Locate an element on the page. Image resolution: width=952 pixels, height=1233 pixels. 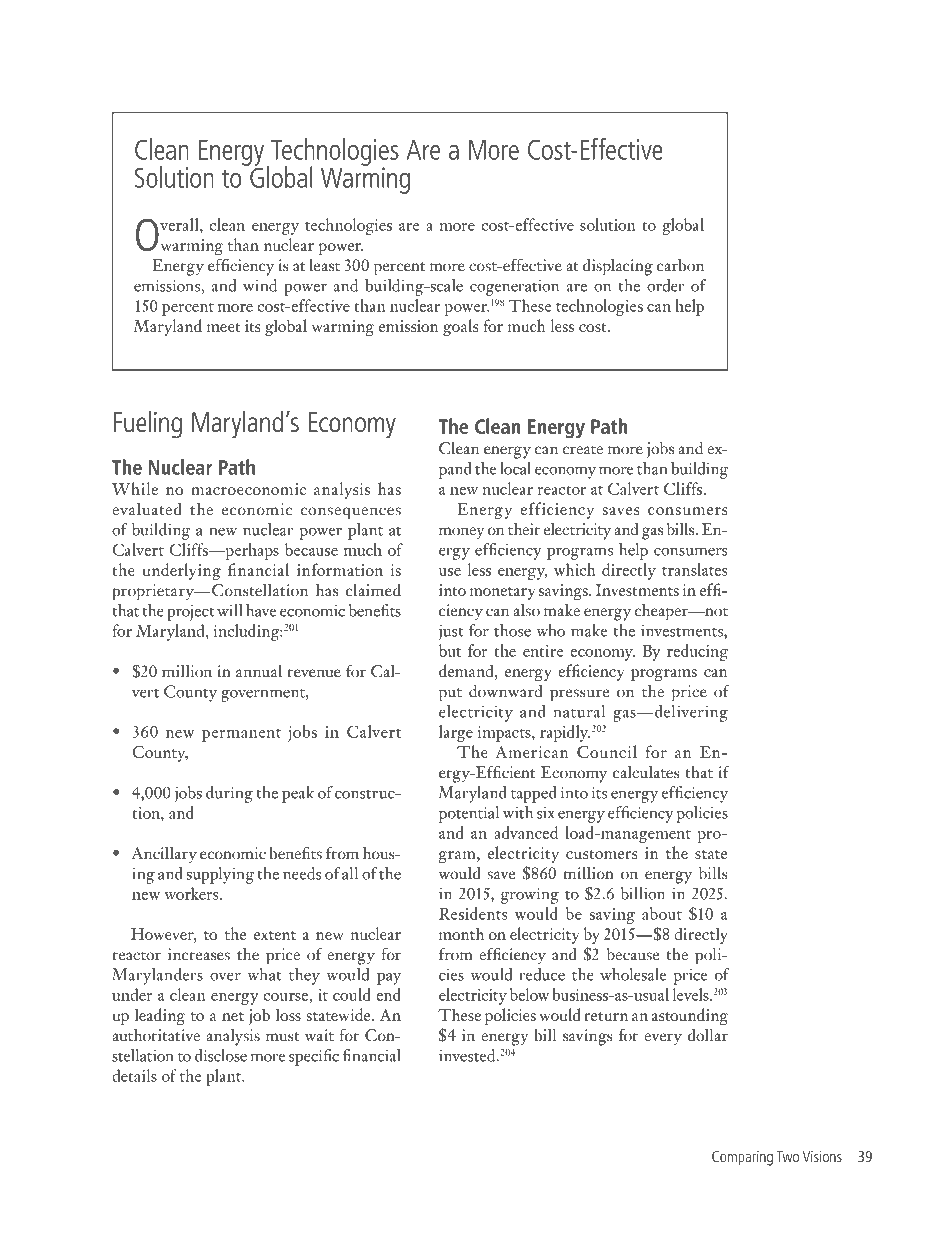
disclose is located at coordinates (221, 1055).
